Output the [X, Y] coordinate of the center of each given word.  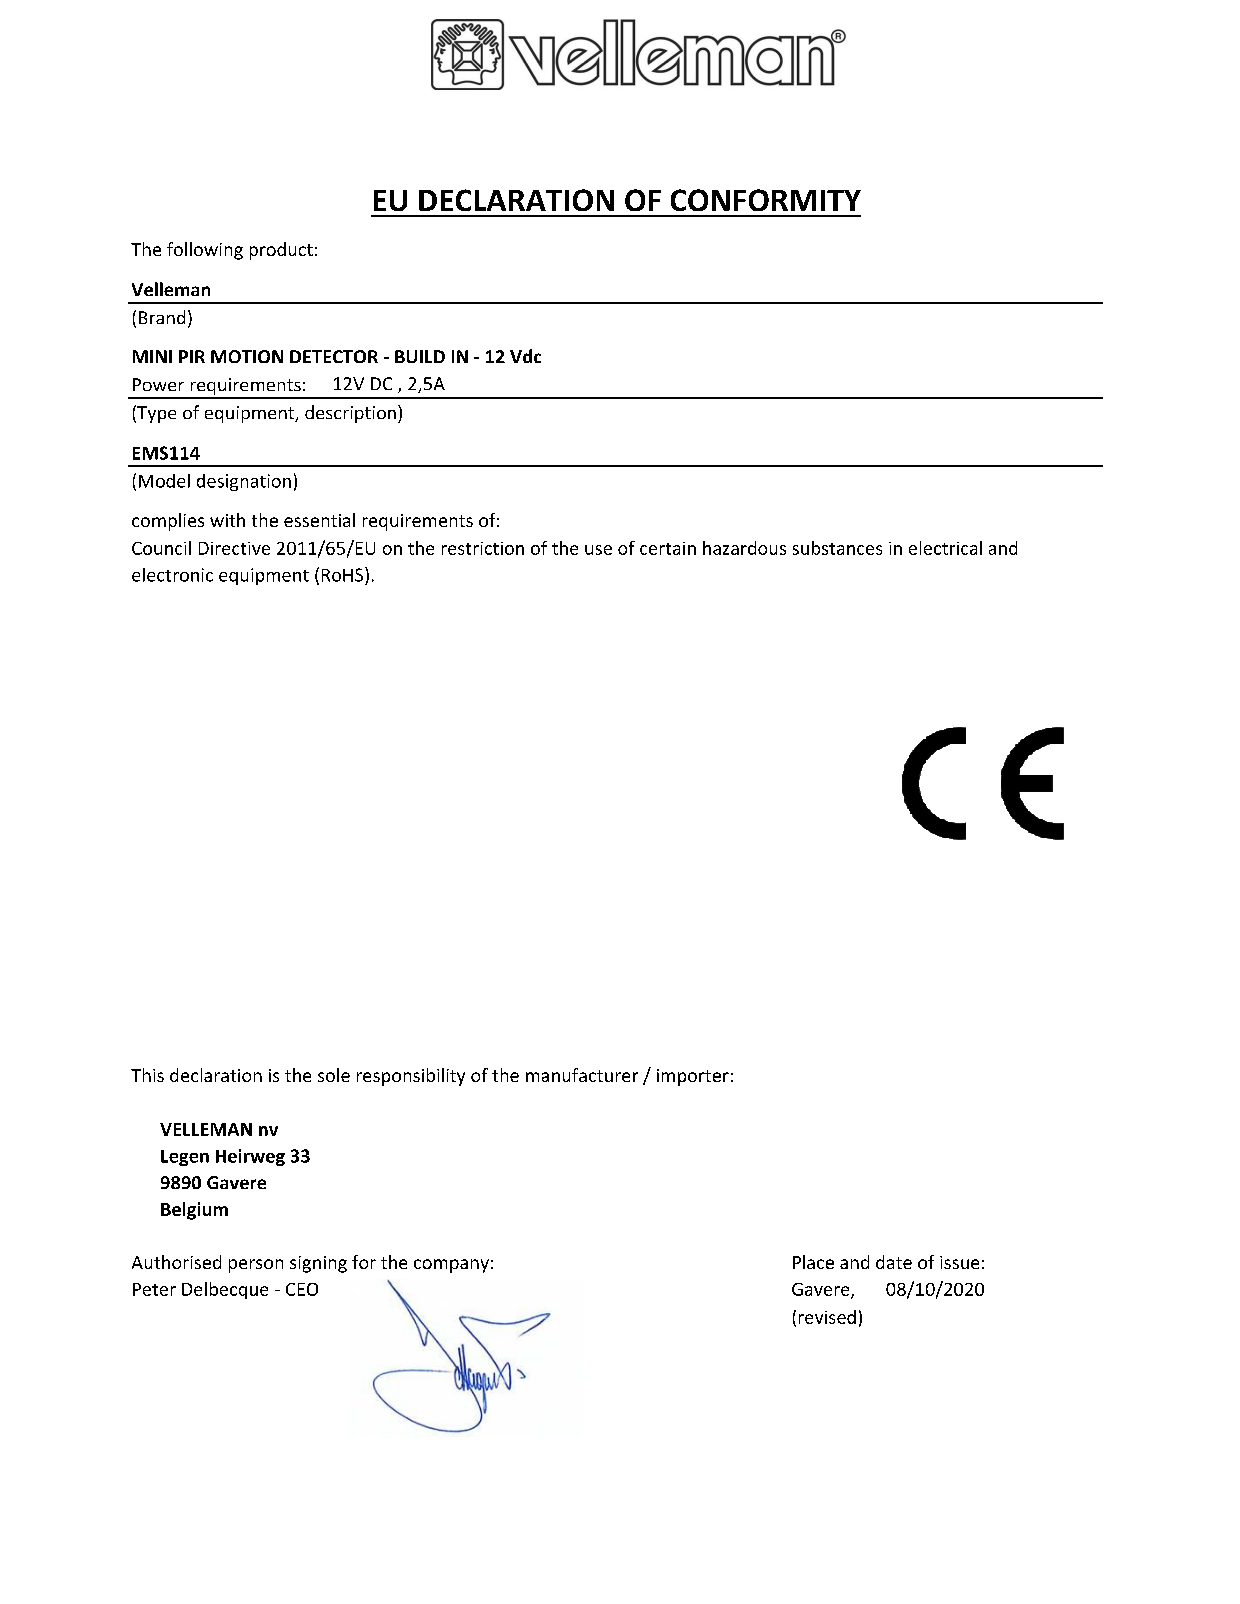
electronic [172, 575]
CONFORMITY [766, 200]
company [451, 1266]
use [598, 550]
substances [837, 548]
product [281, 251]
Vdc [525, 356]
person [256, 1266]
